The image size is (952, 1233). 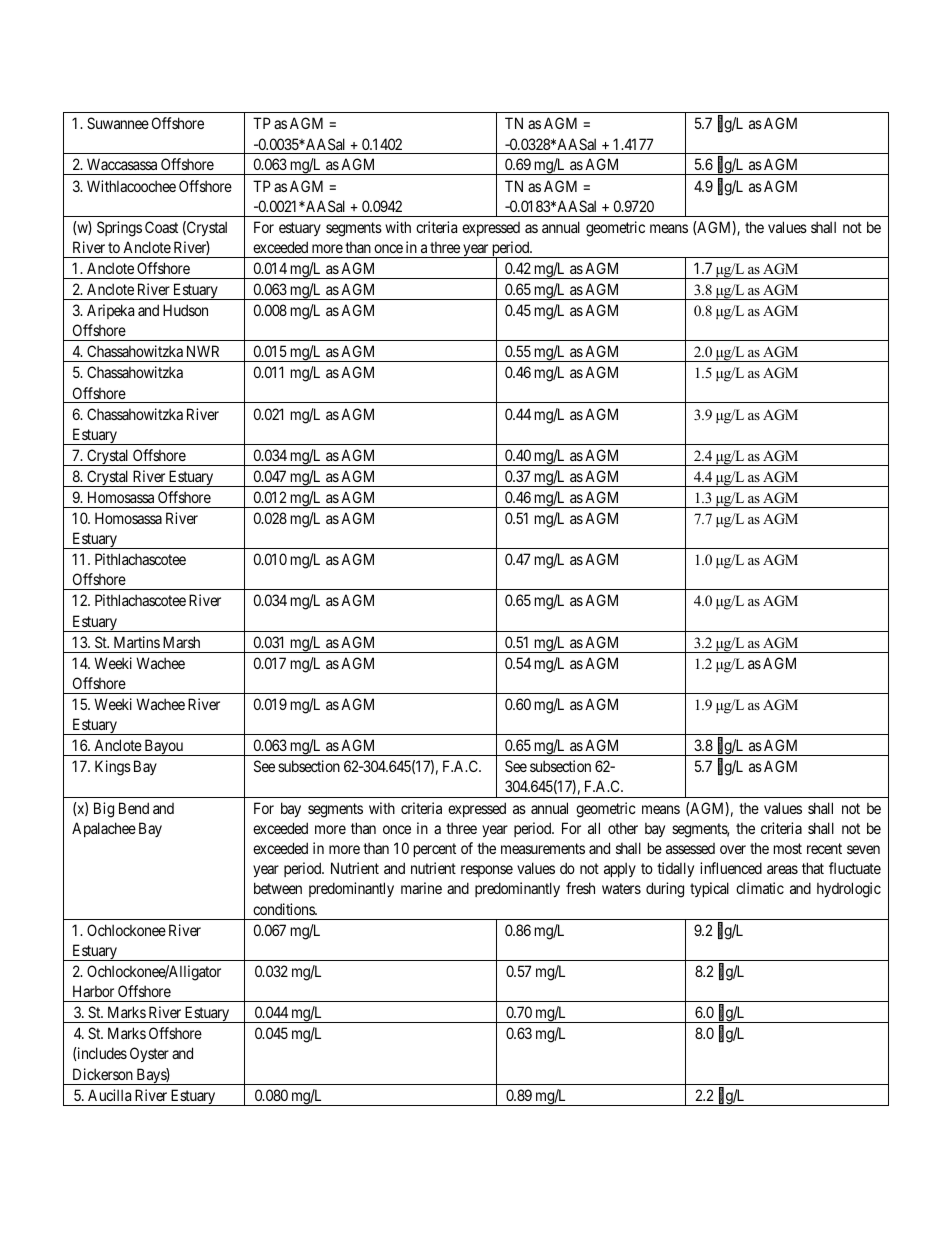 What do you see at coordinates (733, 849) in the document?
I see `over` at bounding box center [733, 849].
